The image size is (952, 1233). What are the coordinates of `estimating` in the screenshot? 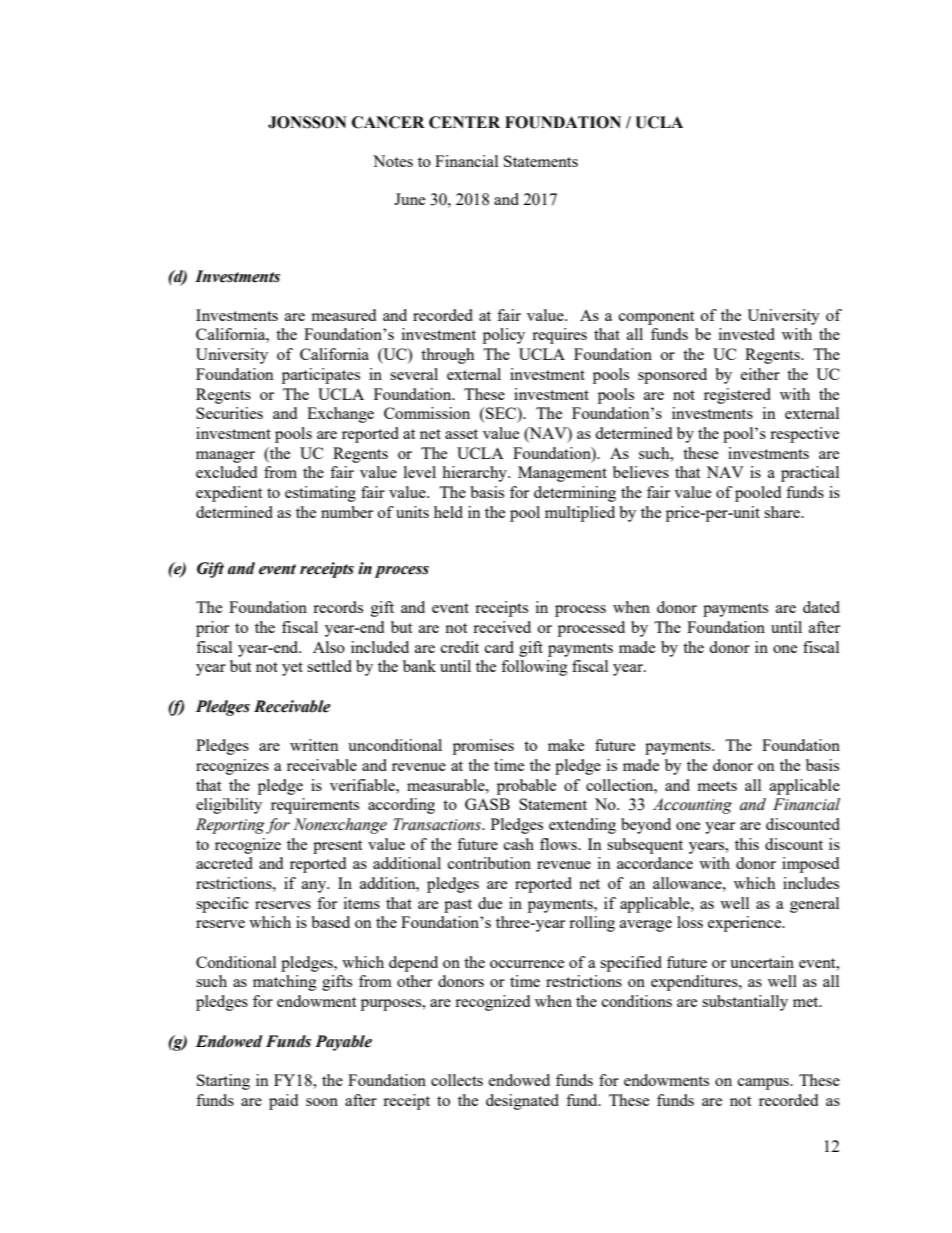 It's located at (320, 494).
